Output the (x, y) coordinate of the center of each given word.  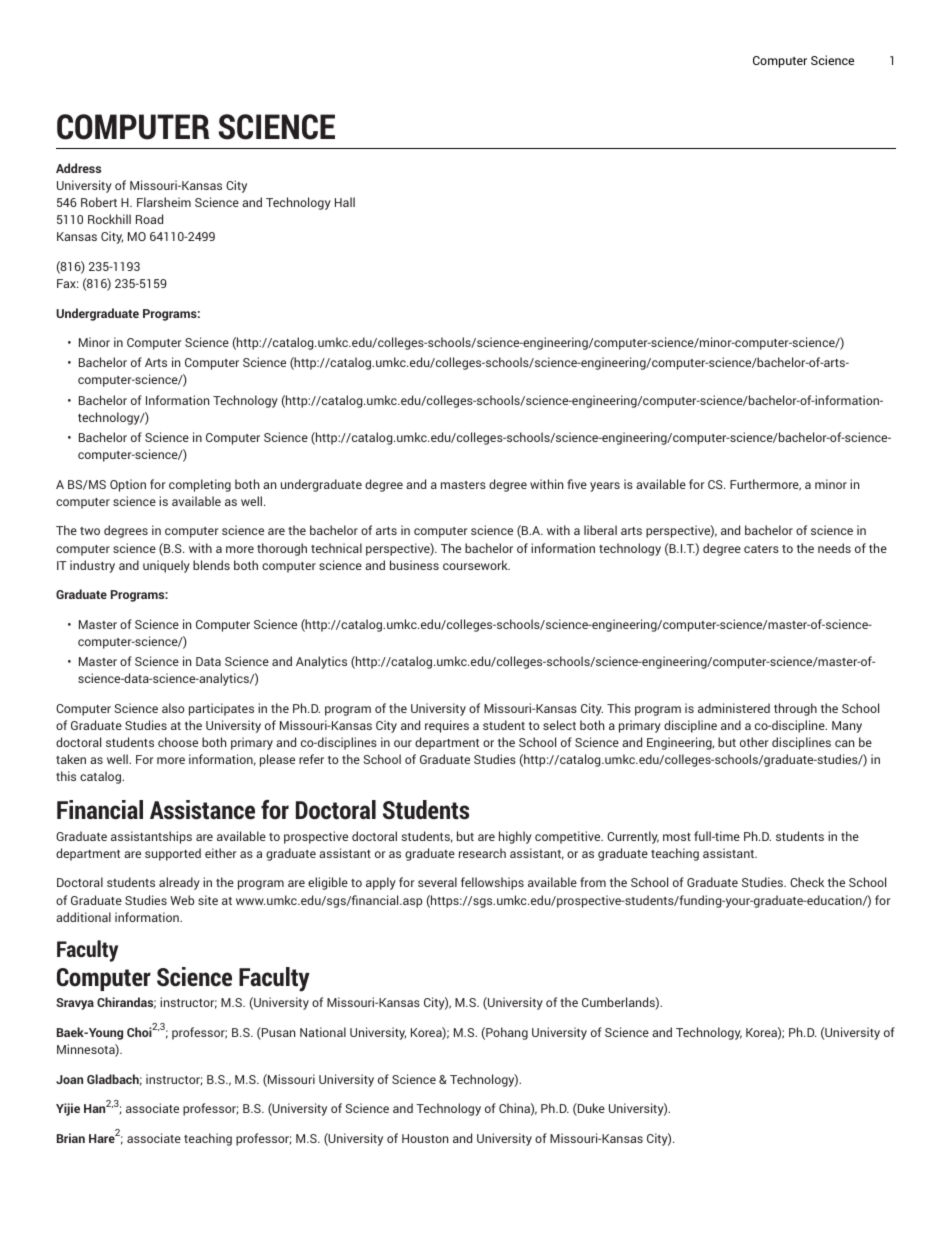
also (173, 708)
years (605, 487)
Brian (71, 1138)
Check (807, 882)
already (179, 883)
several (437, 882)
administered (734, 708)
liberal (600, 530)
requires (447, 726)
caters (761, 549)
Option (128, 485)
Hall (345, 202)
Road (149, 219)
